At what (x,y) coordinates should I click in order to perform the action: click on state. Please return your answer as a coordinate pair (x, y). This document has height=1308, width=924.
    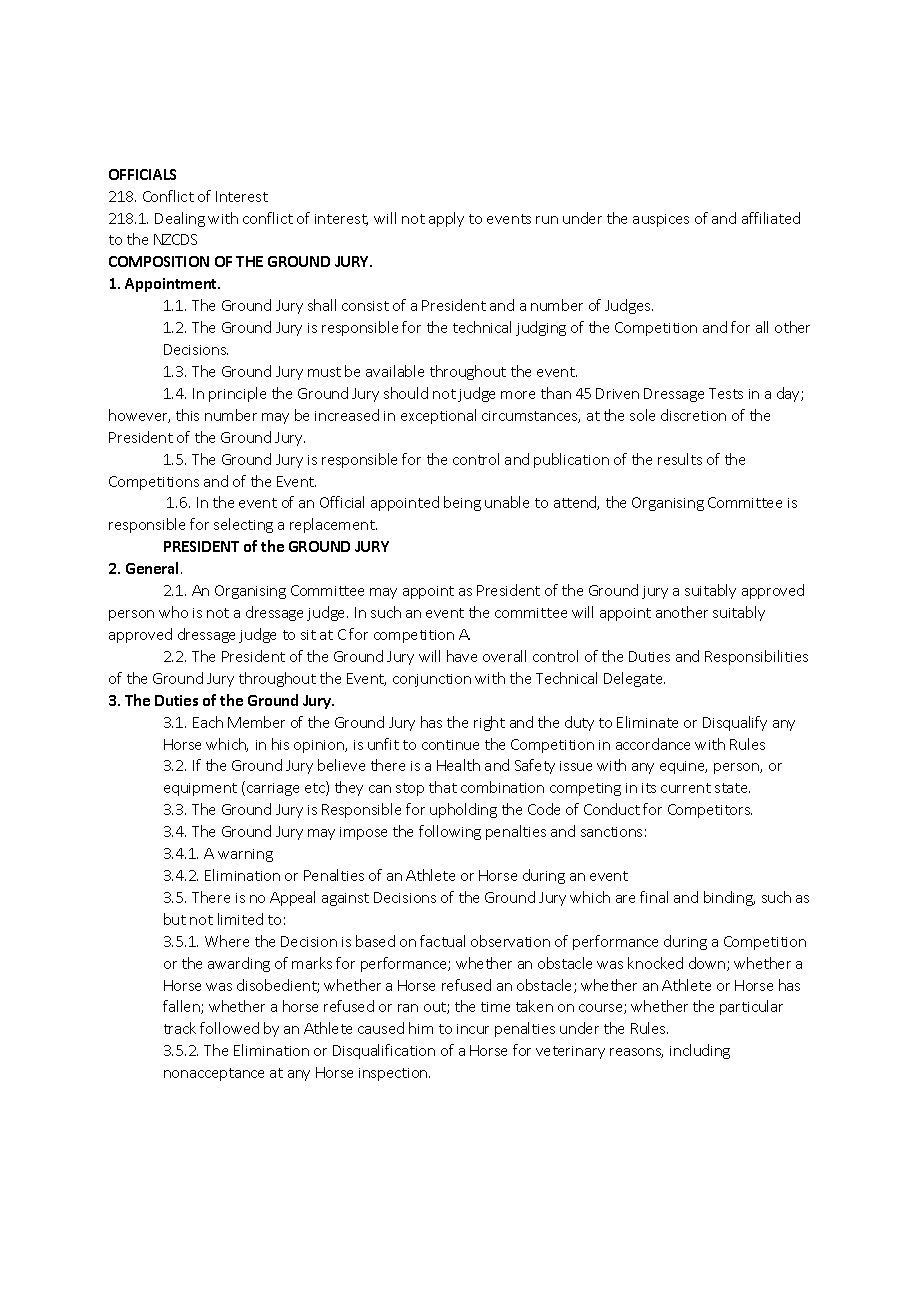
    Looking at the image, I should click on (732, 788).
